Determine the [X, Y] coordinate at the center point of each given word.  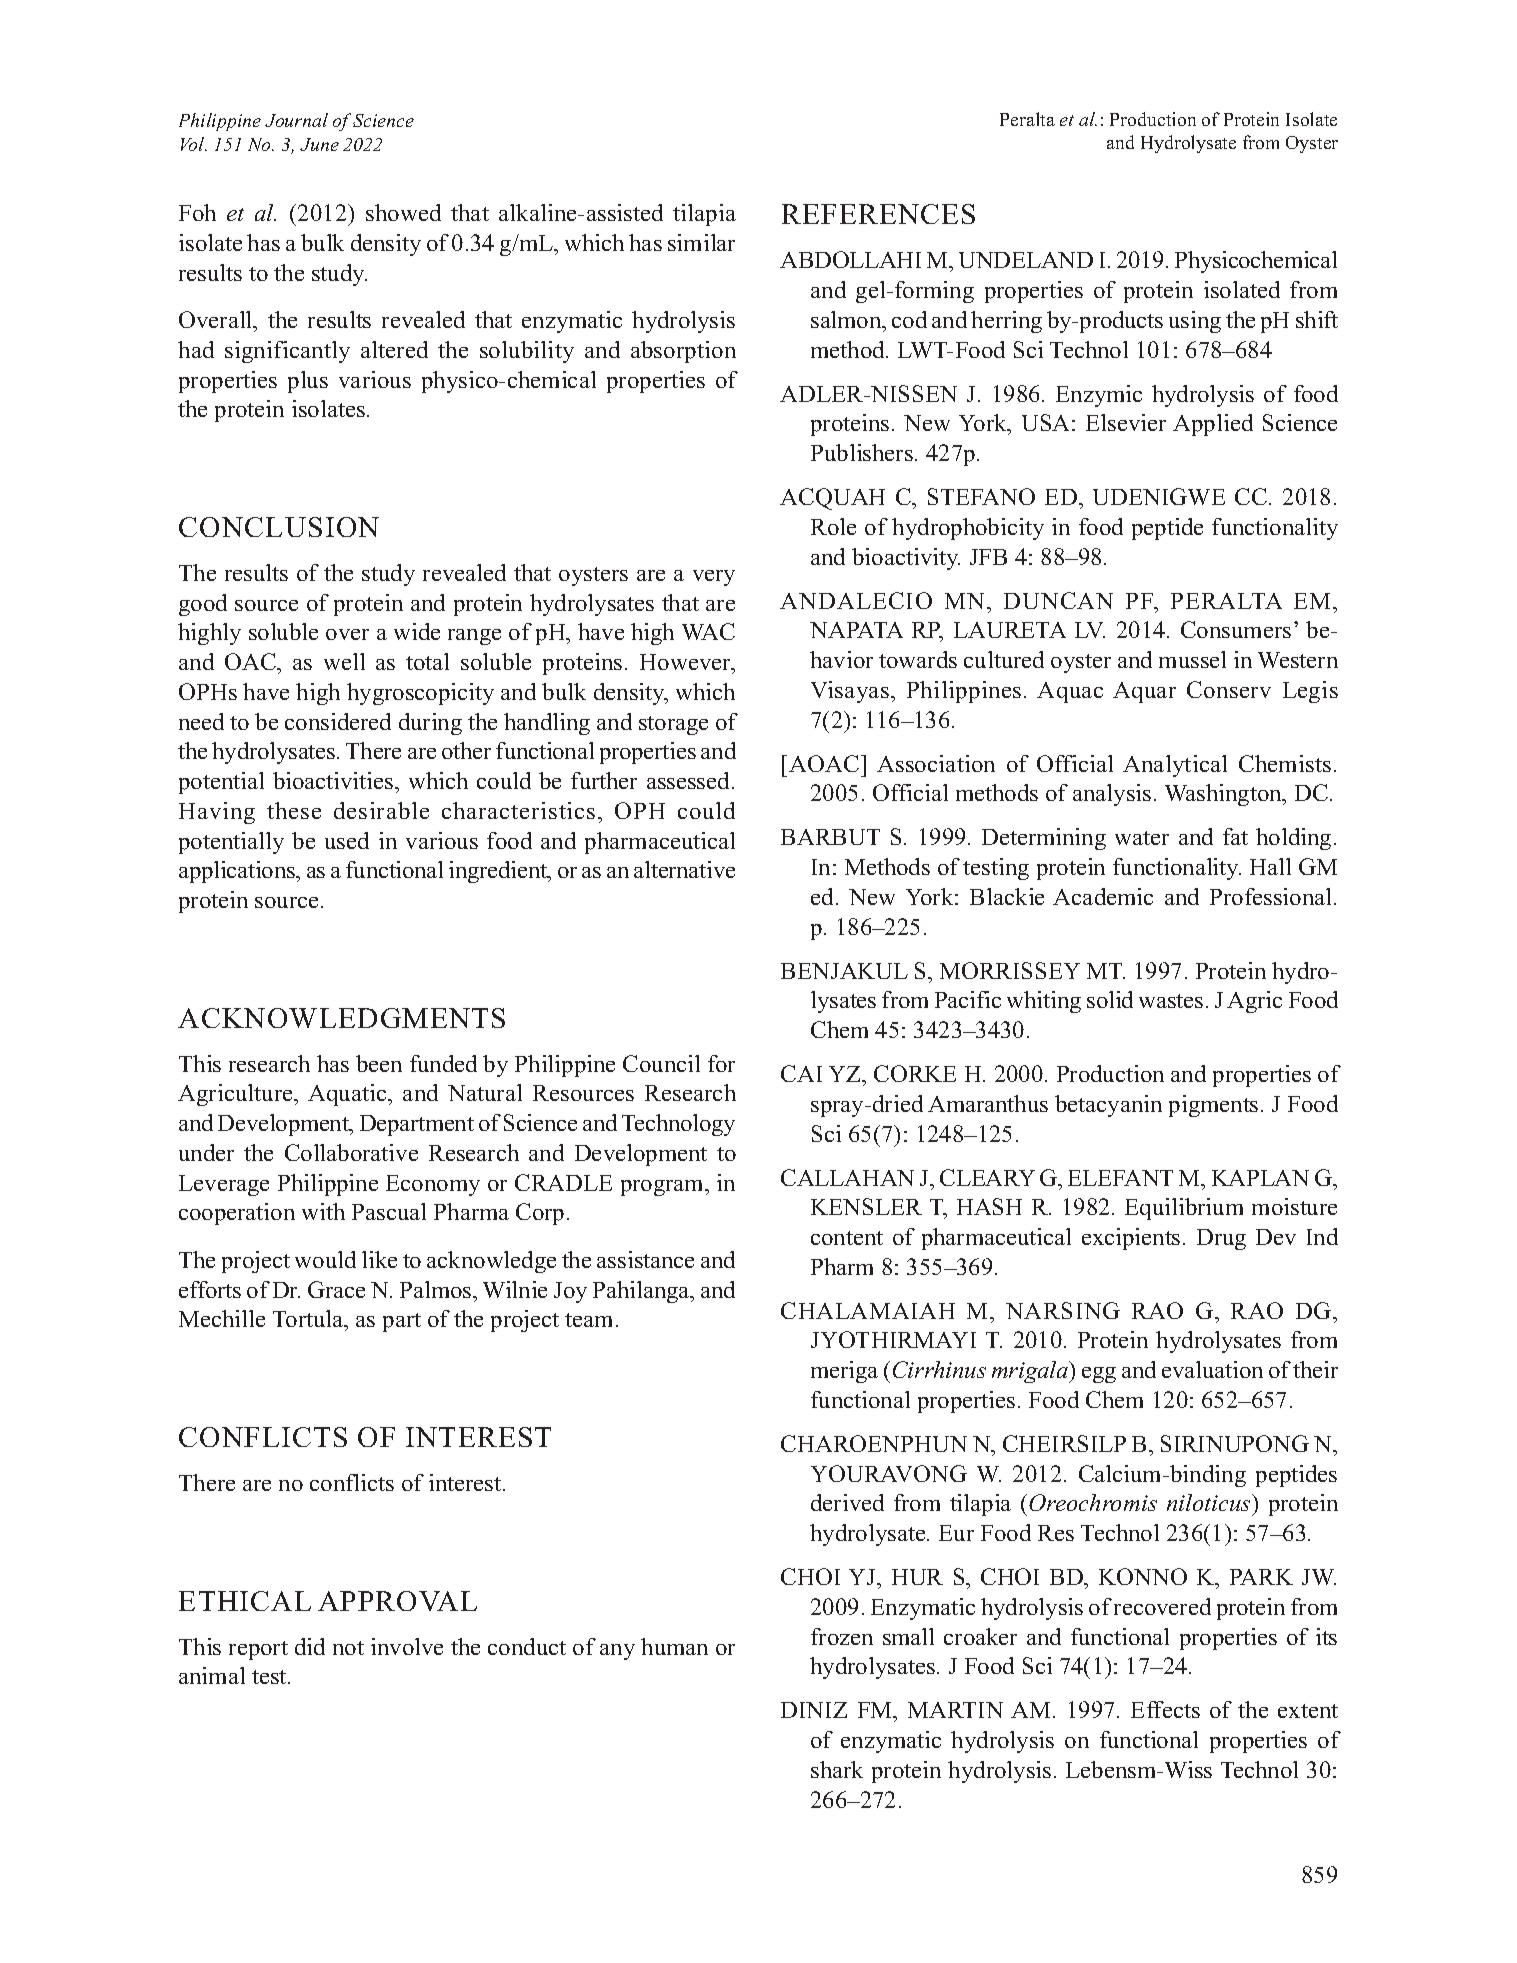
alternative [684, 869]
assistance [645, 1259]
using [1195, 322]
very [714, 578]
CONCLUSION [279, 527]
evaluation [1212, 1369]
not [348, 1648]
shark [837, 1769]
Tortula [309, 1320]
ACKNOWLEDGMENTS [341, 1018]
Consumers [1236, 629]
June [319, 144]
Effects [1165, 1709]
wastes [1171, 1001]
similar [701, 242]
